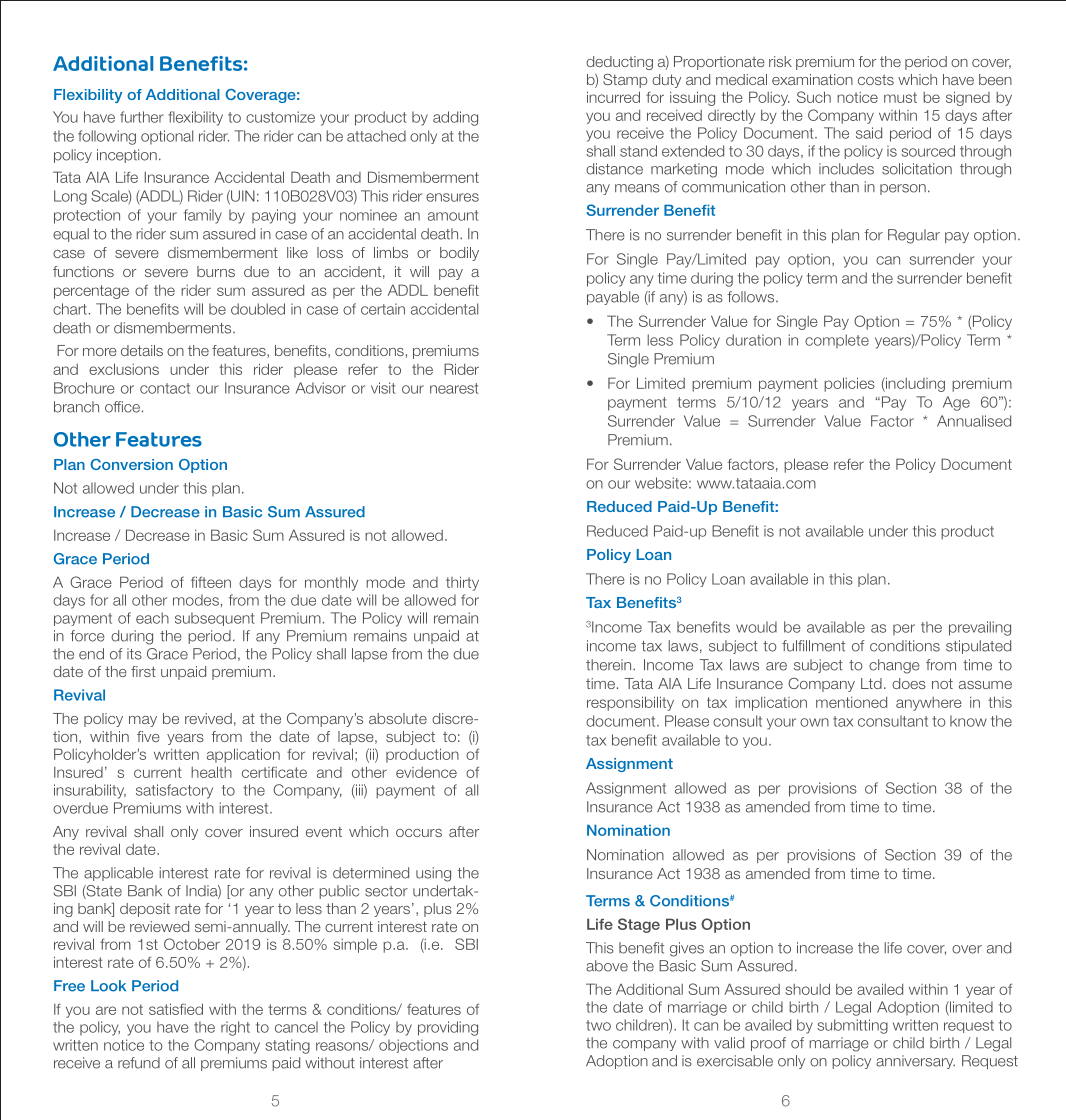 The height and width of the image is (1120, 1066). I want to click on incurred, so click(613, 97).
